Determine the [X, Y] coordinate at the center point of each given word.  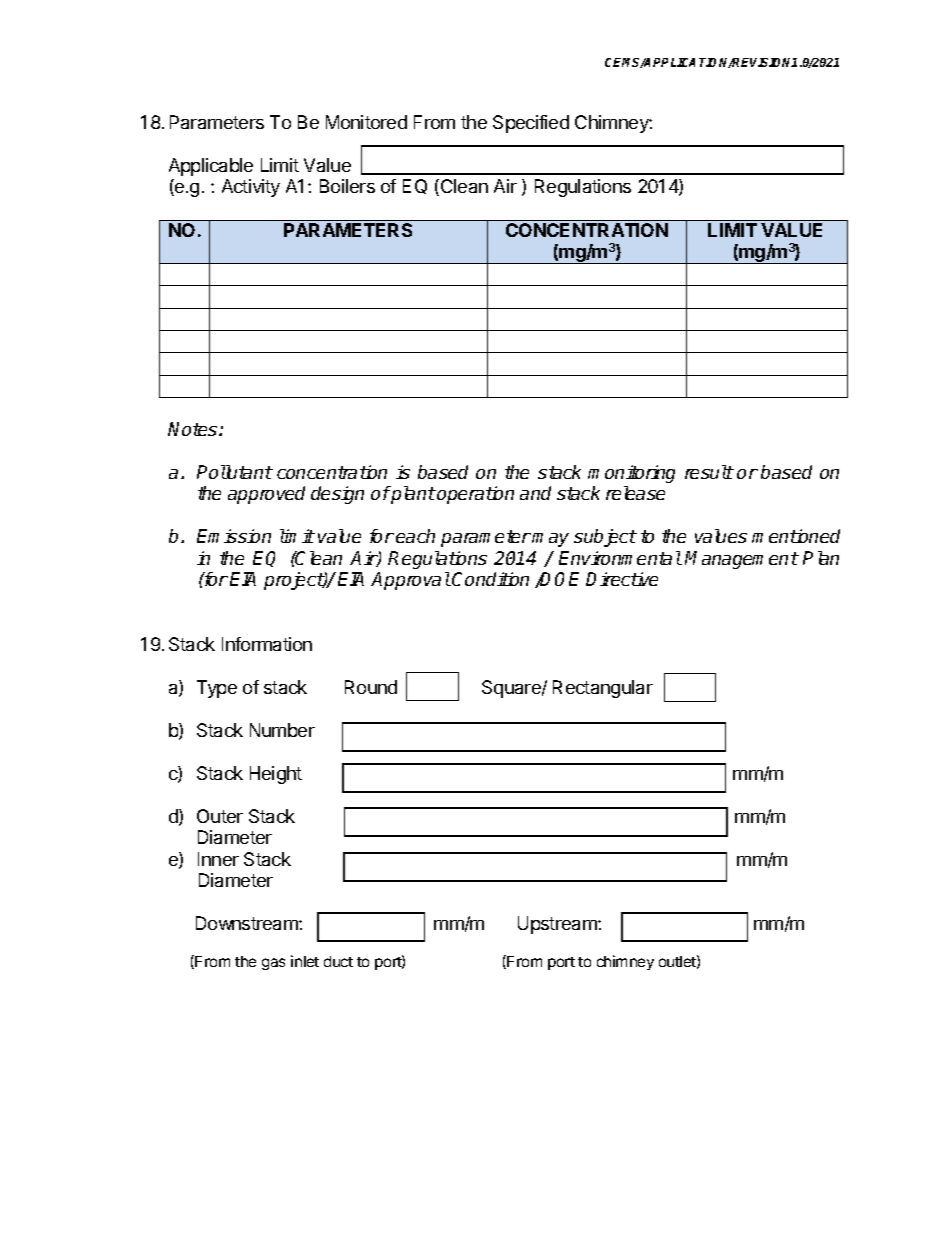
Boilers [347, 186]
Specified [531, 124]
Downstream [248, 923]
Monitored [366, 122]
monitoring [631, 474]
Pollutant [235, 472]
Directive [622, 579]
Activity [251, 188]
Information [267, 644]
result [709, 472]
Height [276, 775]
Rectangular [603, 689]
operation [475, 495]
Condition [490, 579]
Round [371, 687]
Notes [194, 429]
